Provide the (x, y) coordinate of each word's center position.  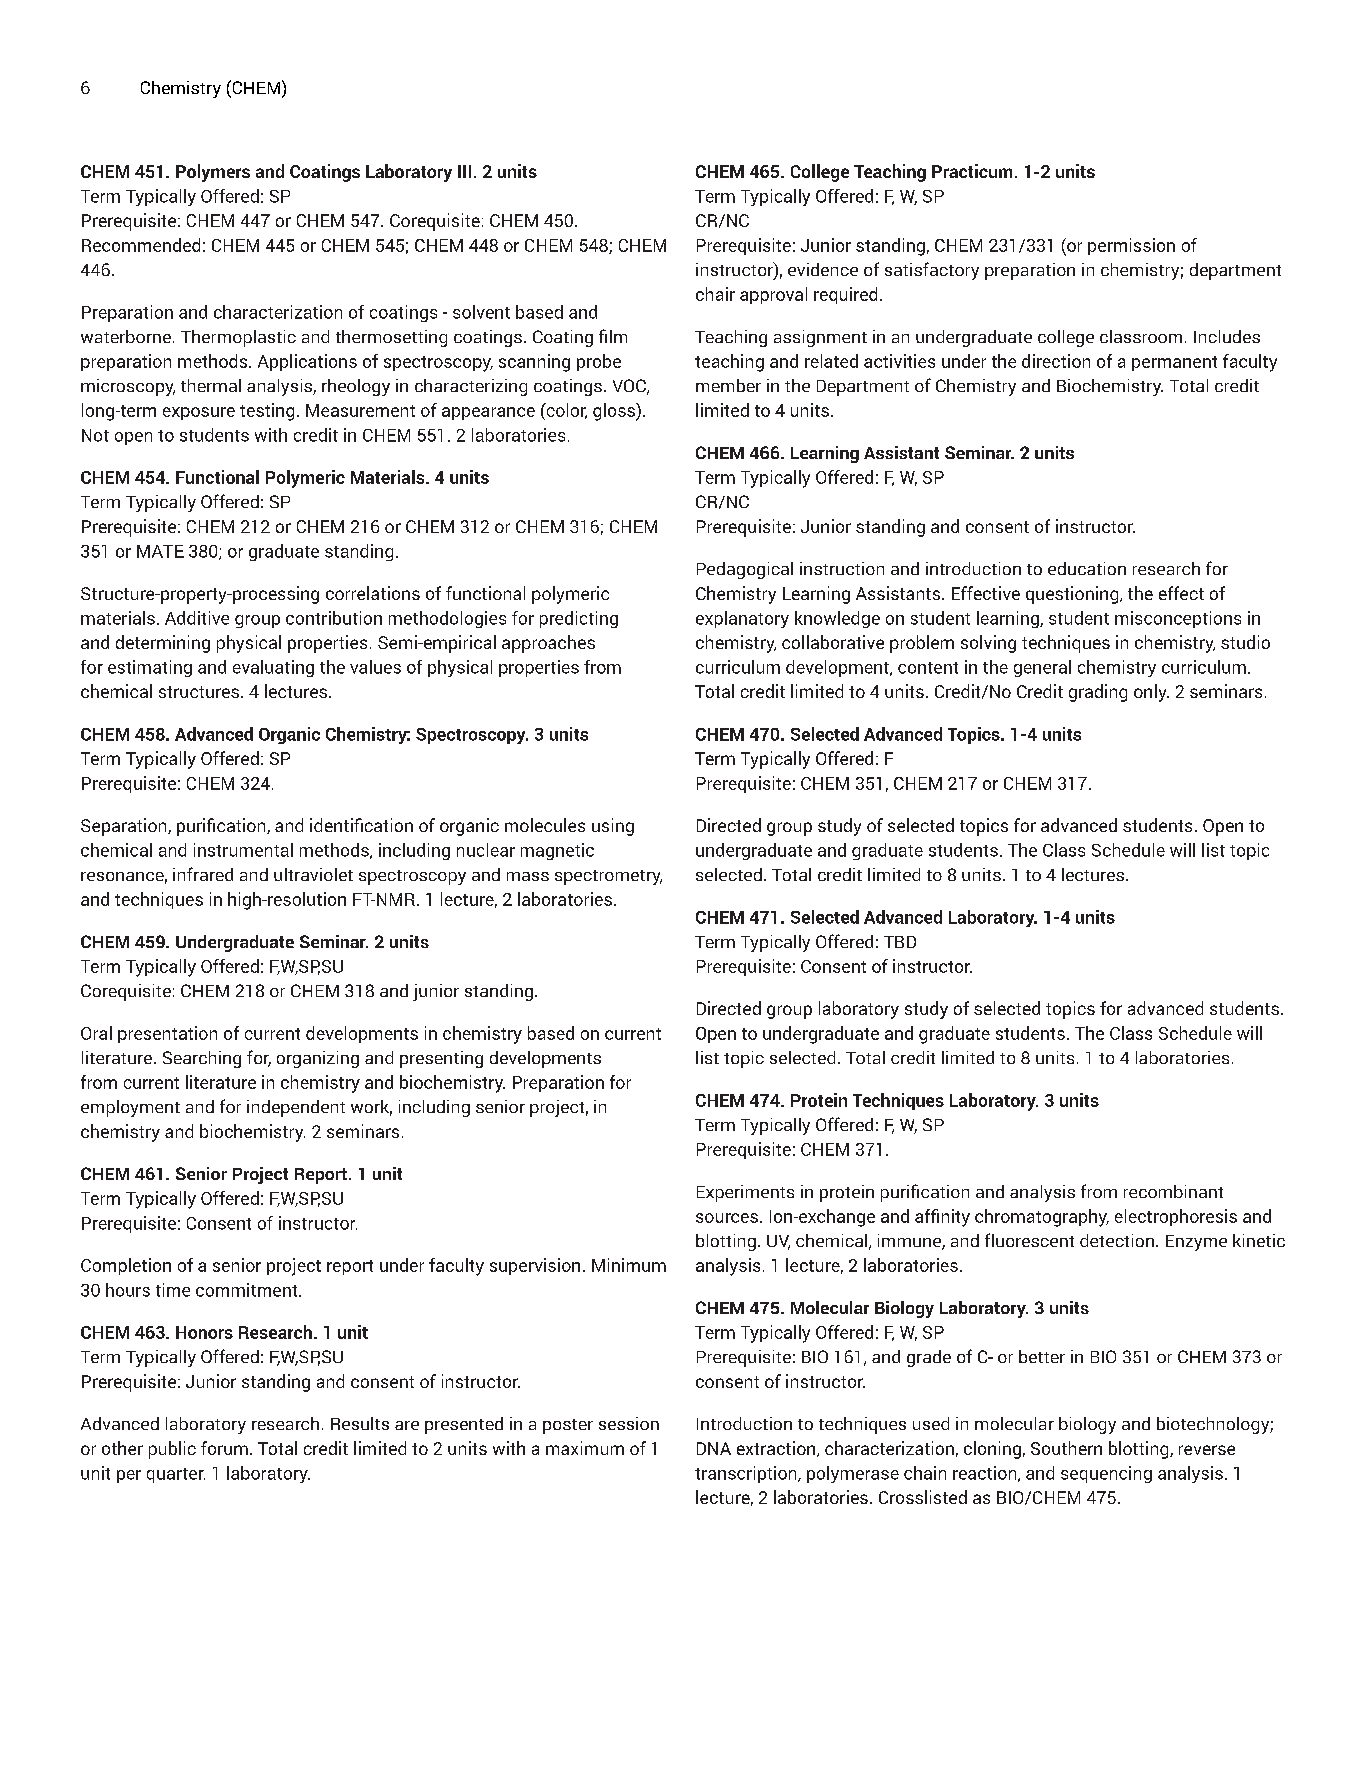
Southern (1066, 1448)
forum (224, 1448)
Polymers (213, 173)
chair (715, 294)
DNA (714, 1448)
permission (1131, 246)
